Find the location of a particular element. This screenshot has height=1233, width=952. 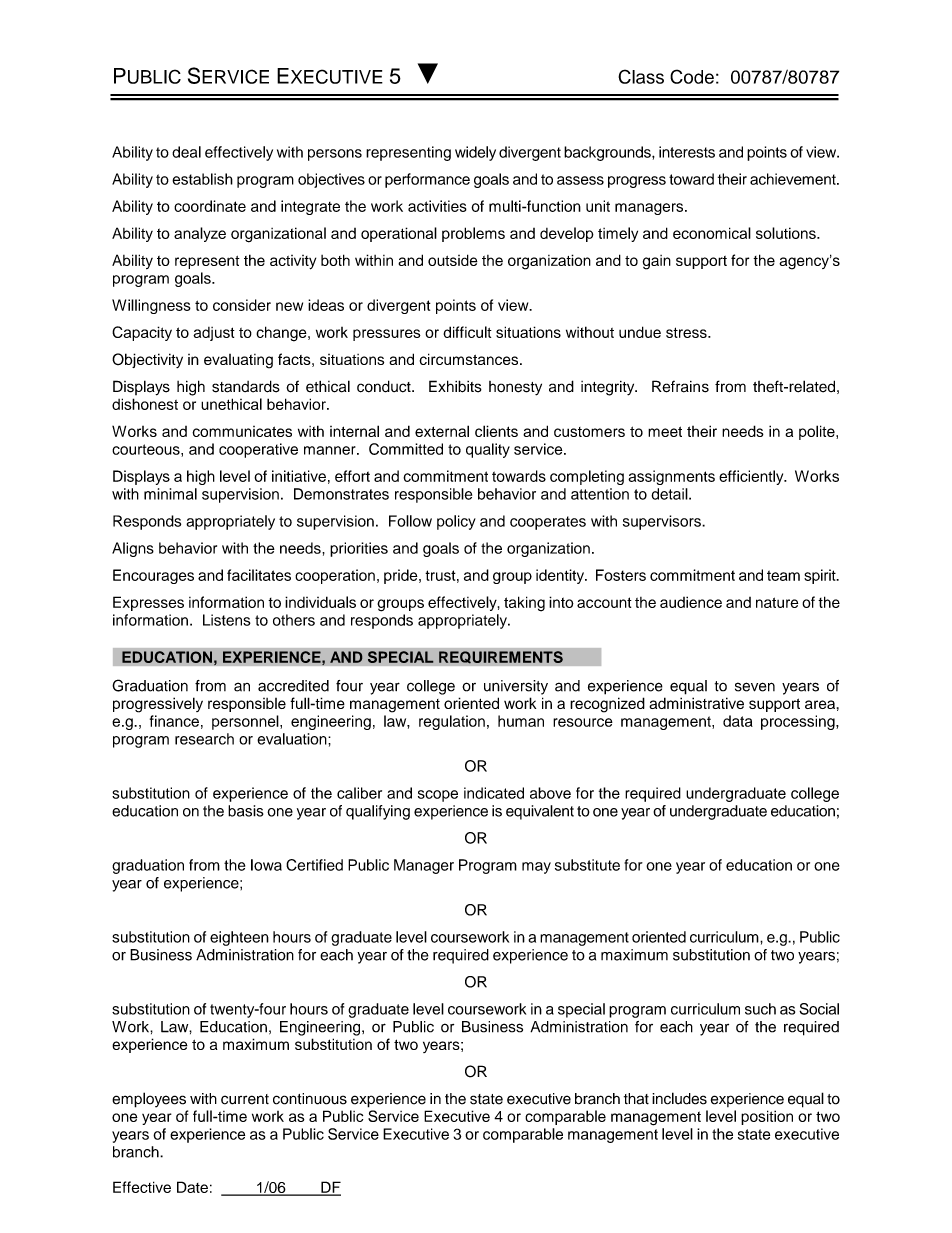

REQUIREMENTS is located at coordinates (501, 657).
